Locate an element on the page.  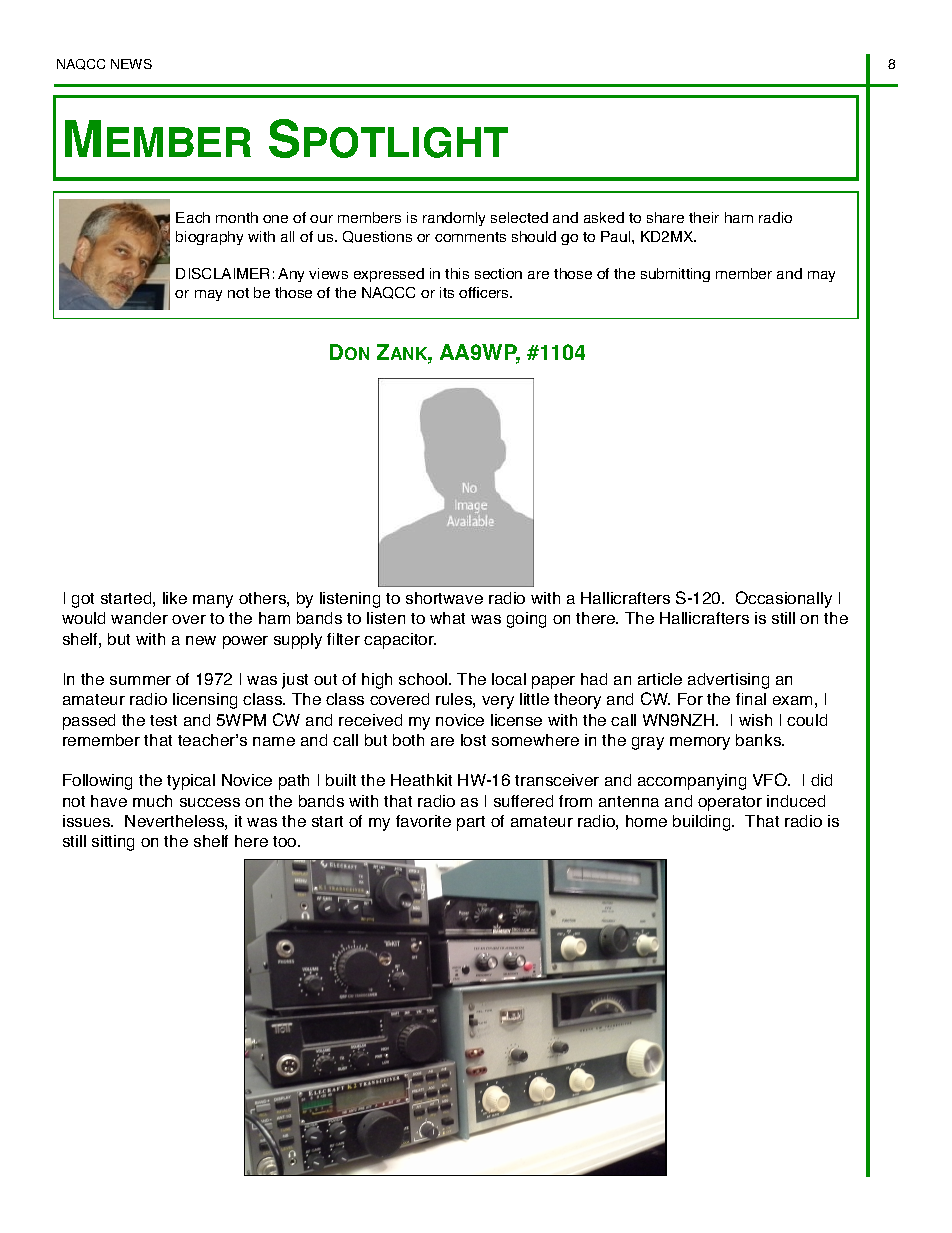
this is located at coordinates (457, 273).
